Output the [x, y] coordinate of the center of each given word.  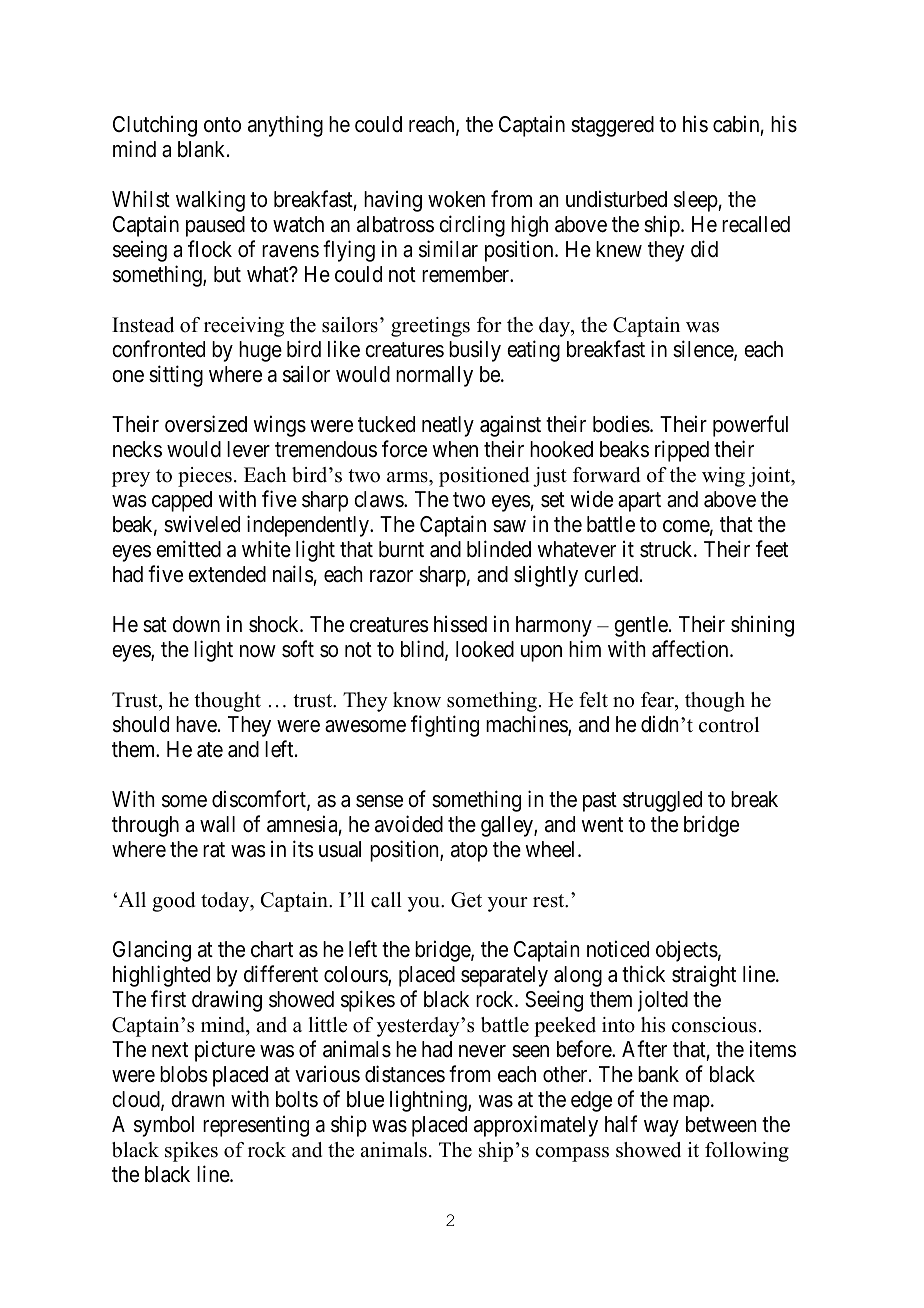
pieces [205, 477]
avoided [409, 824]
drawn [197, 1099]
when [455, 449]
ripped [682, 451]
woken [456, 199]
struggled [662, 801]
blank [203, 149]
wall [217, 824]
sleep [696, 201]
